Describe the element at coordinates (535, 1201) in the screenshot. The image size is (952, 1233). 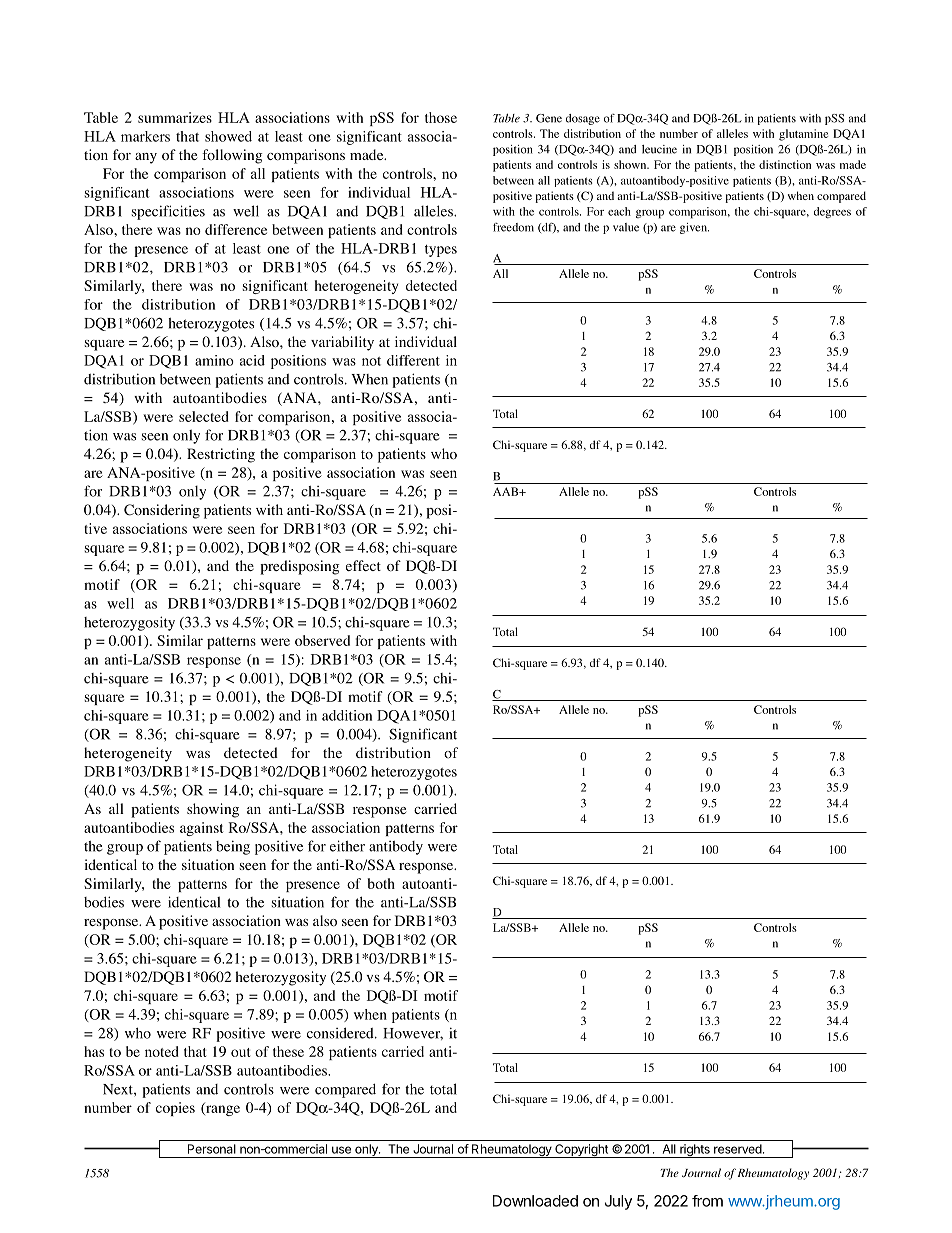
I see `Downloaded` at that location.
